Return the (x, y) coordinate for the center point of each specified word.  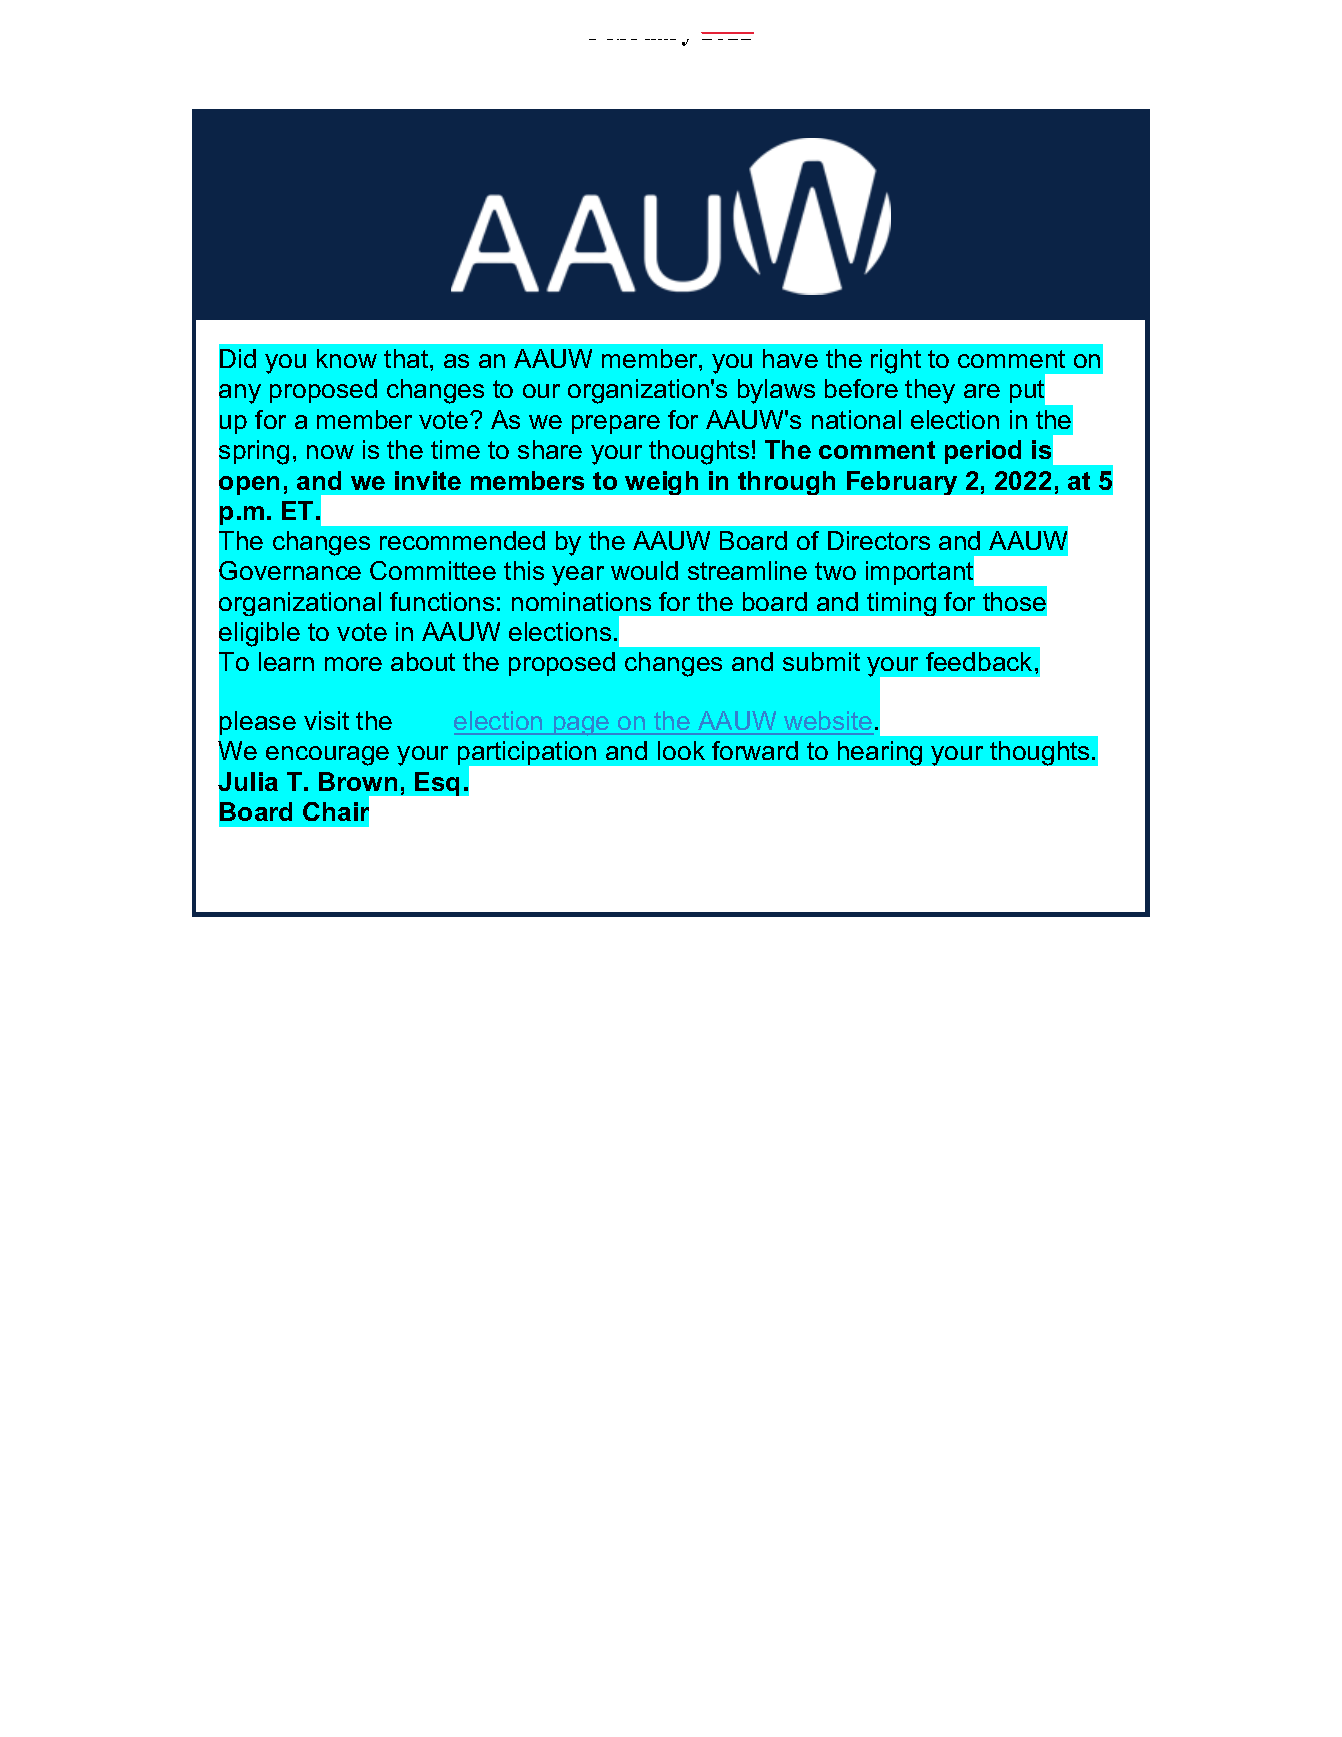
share (550, 449)
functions (442, 601)
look (681, 750)
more (353, 664)
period (983, 452)
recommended (462, 540)
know (347, 358)
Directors (879, 540)
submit (821, 661)
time (455, 449)
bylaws (776, 391)
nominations (581, 601)
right (896, 361)
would (644, 570)
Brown (358, 781)
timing (901, 604)
